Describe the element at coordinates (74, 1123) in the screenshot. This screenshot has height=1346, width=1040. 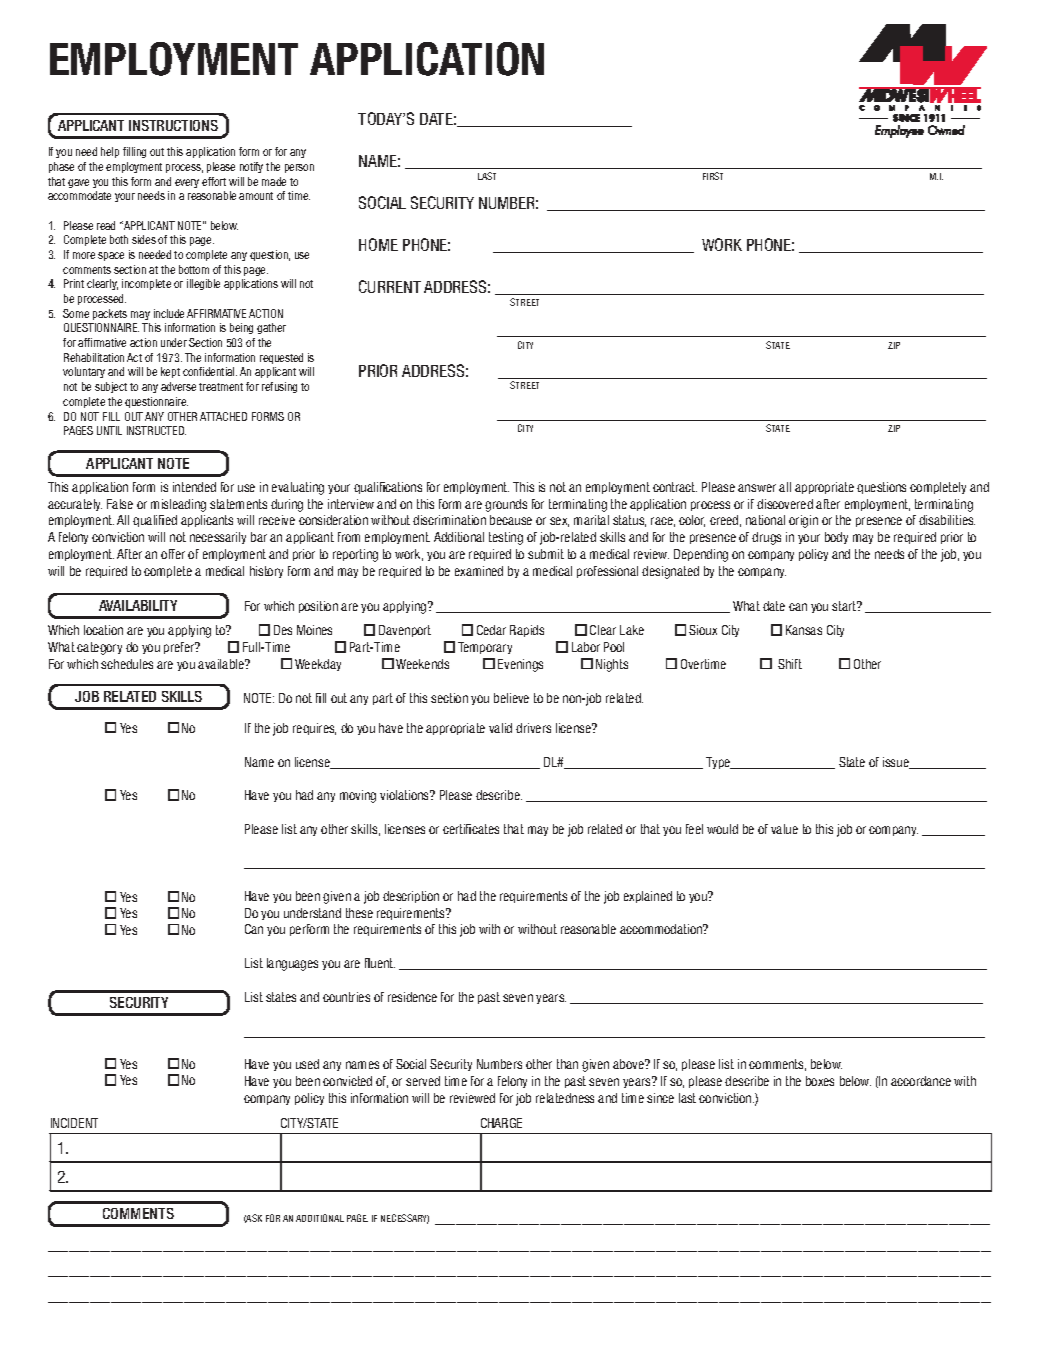
I see `INCIDENT` at that location.
